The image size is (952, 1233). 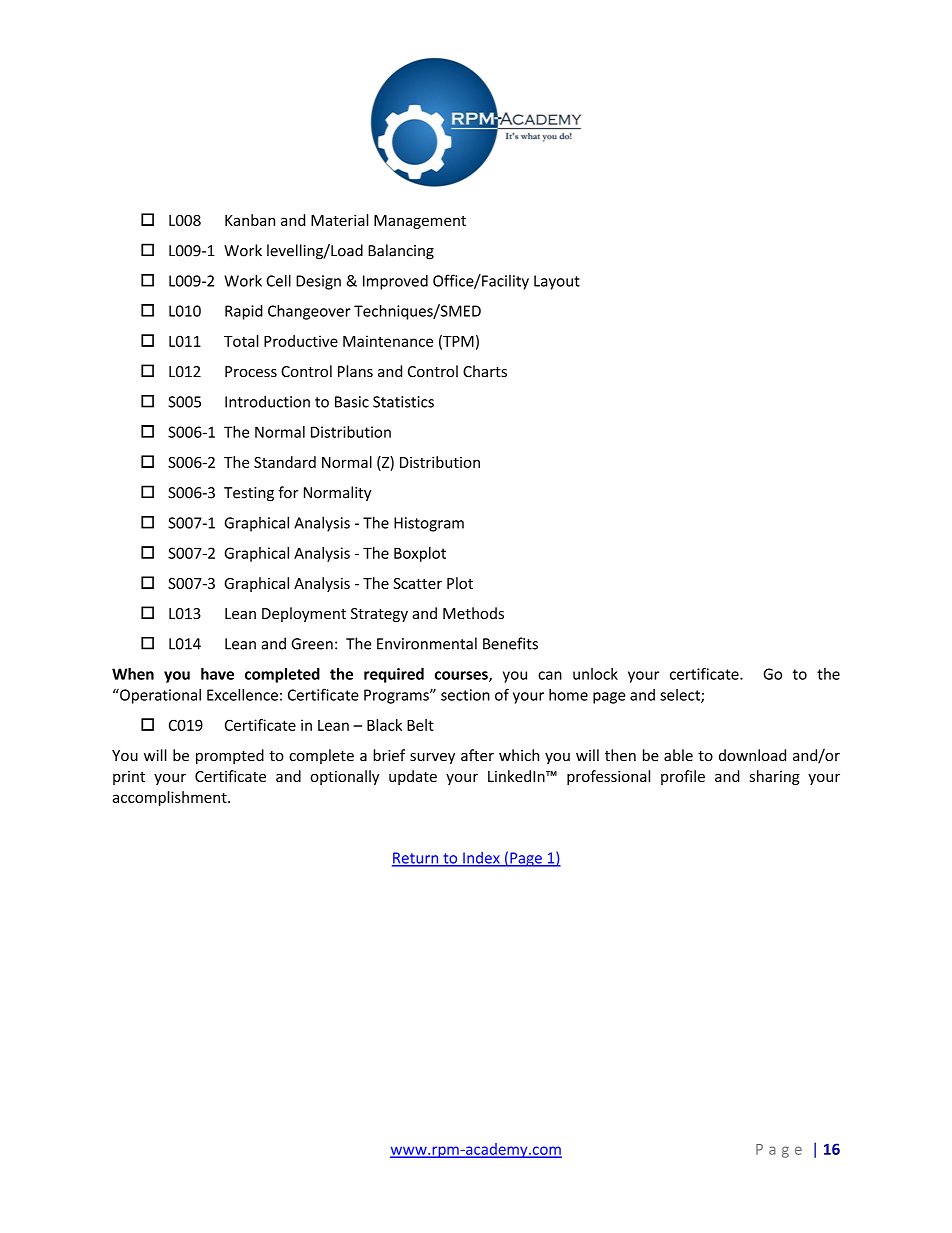 I want to click on Layout, so click(x=557, y=282).
